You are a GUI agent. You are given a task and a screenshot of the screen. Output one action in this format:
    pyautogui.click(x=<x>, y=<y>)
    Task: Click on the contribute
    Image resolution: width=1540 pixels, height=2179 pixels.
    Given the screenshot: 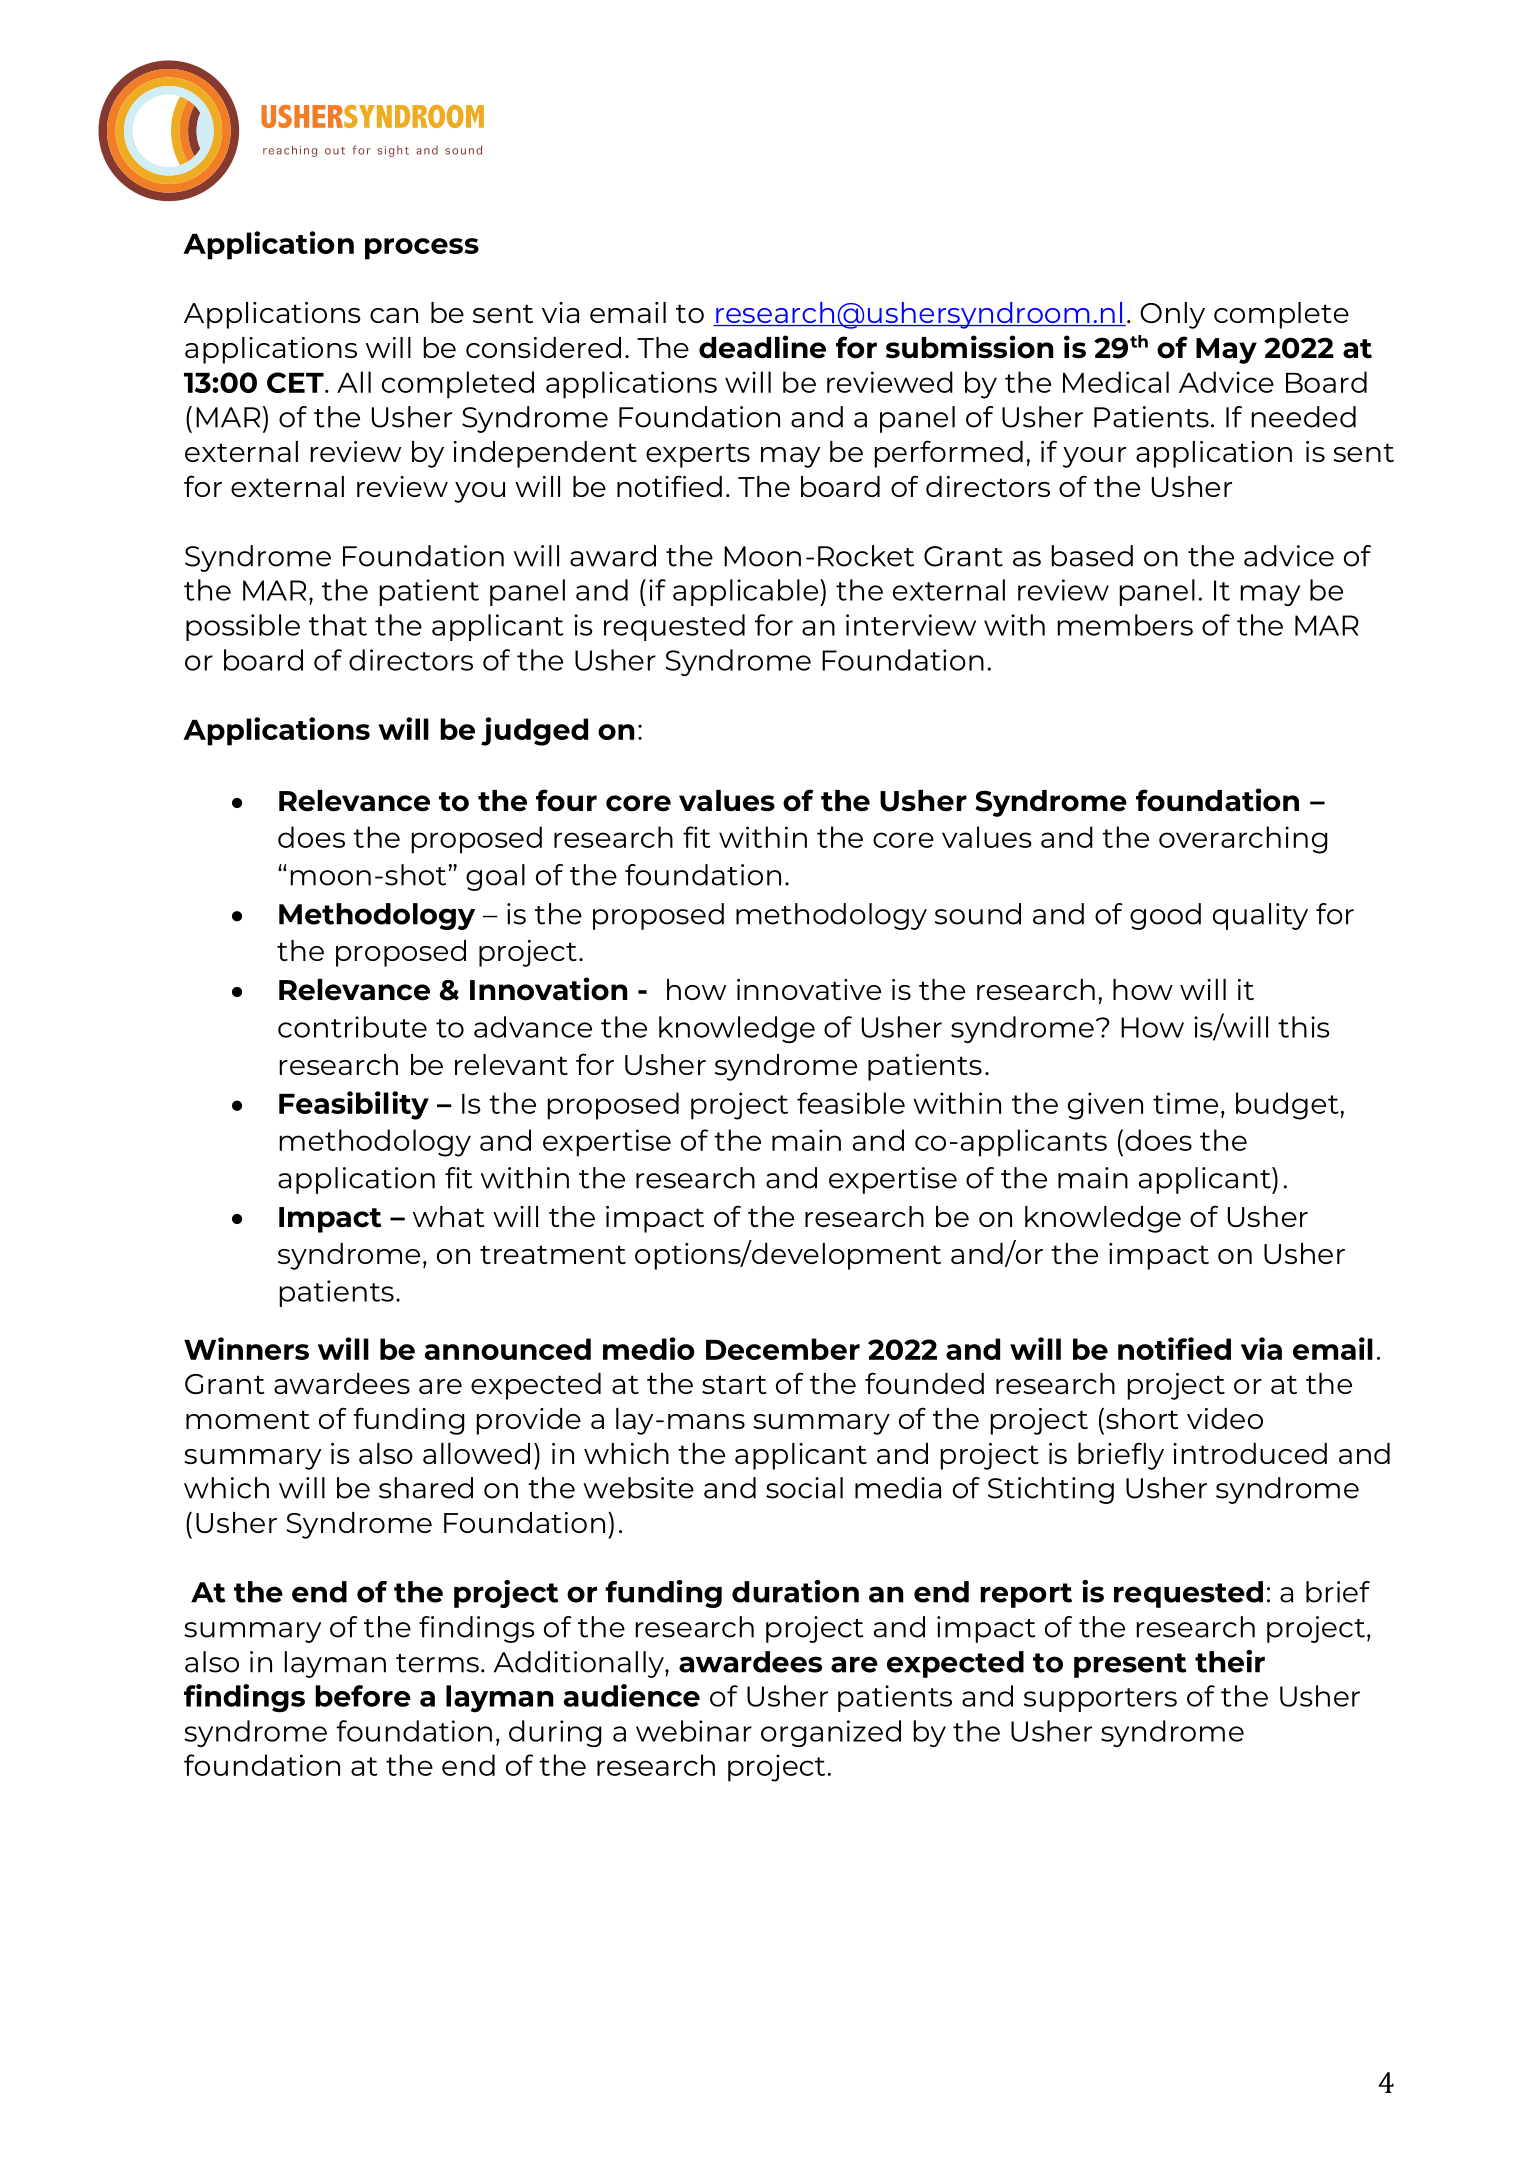 What is the action you would take?
    pyautogui.click(x=352, y=1027)
